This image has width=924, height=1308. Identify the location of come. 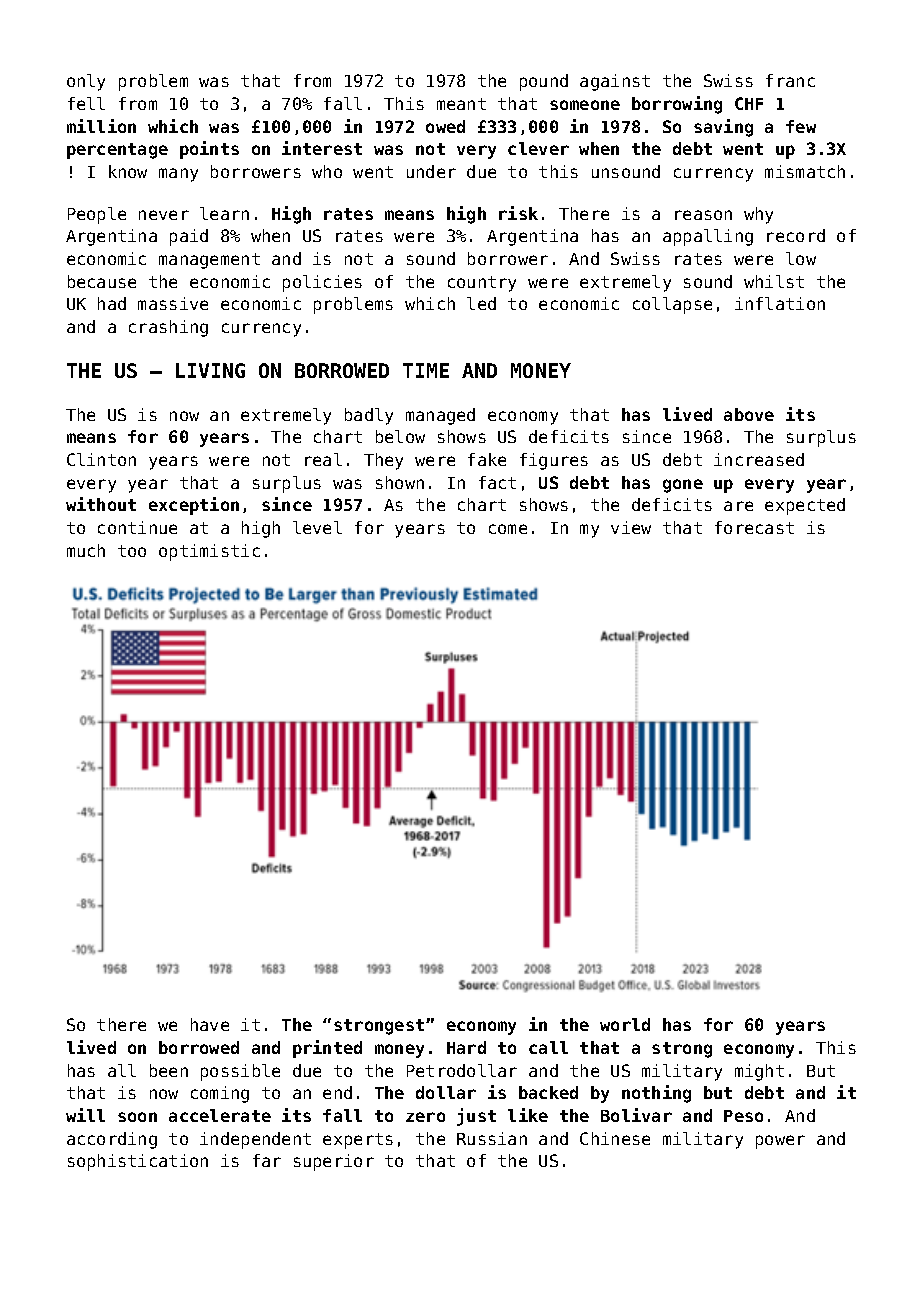
(508, 529).
